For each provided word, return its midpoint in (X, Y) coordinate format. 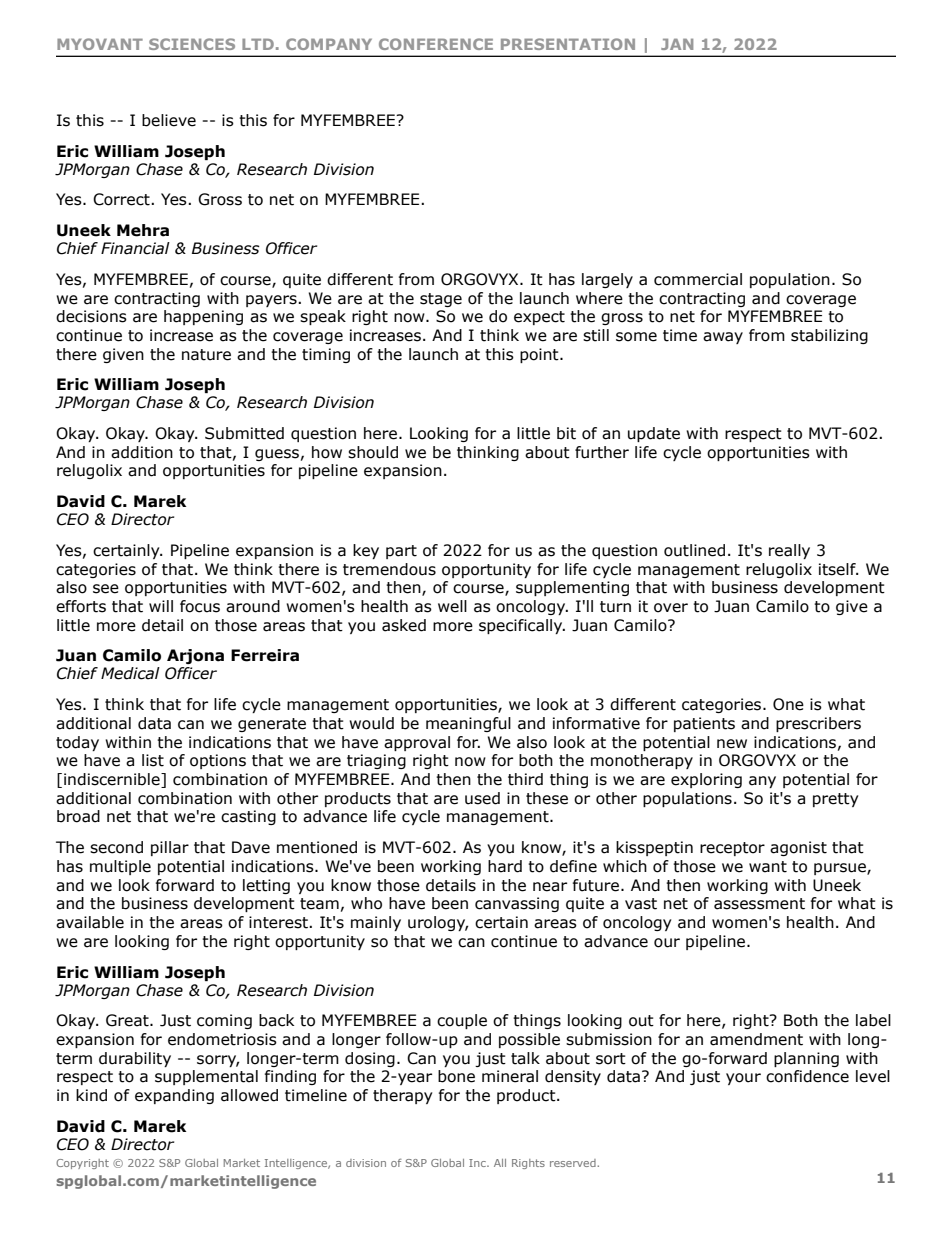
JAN (677, 44)
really (789, 551)
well (452, 606)
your (743, 1079)
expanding (174, 1096)
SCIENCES (192, 44)
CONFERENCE (436, 44)
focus (200, 606)
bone (456, 1076)
